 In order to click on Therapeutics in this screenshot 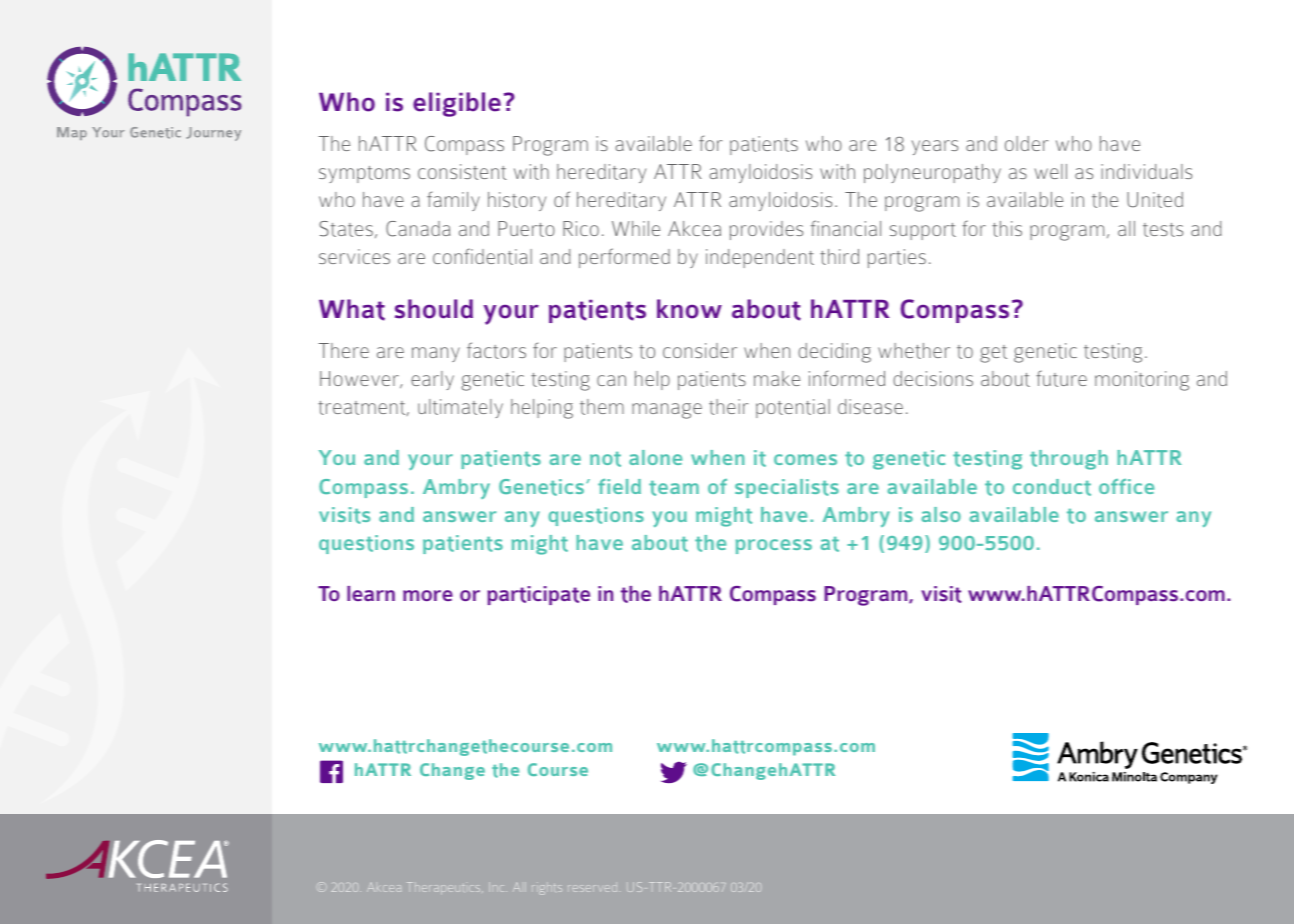, I will do `click(445, 888)`.
